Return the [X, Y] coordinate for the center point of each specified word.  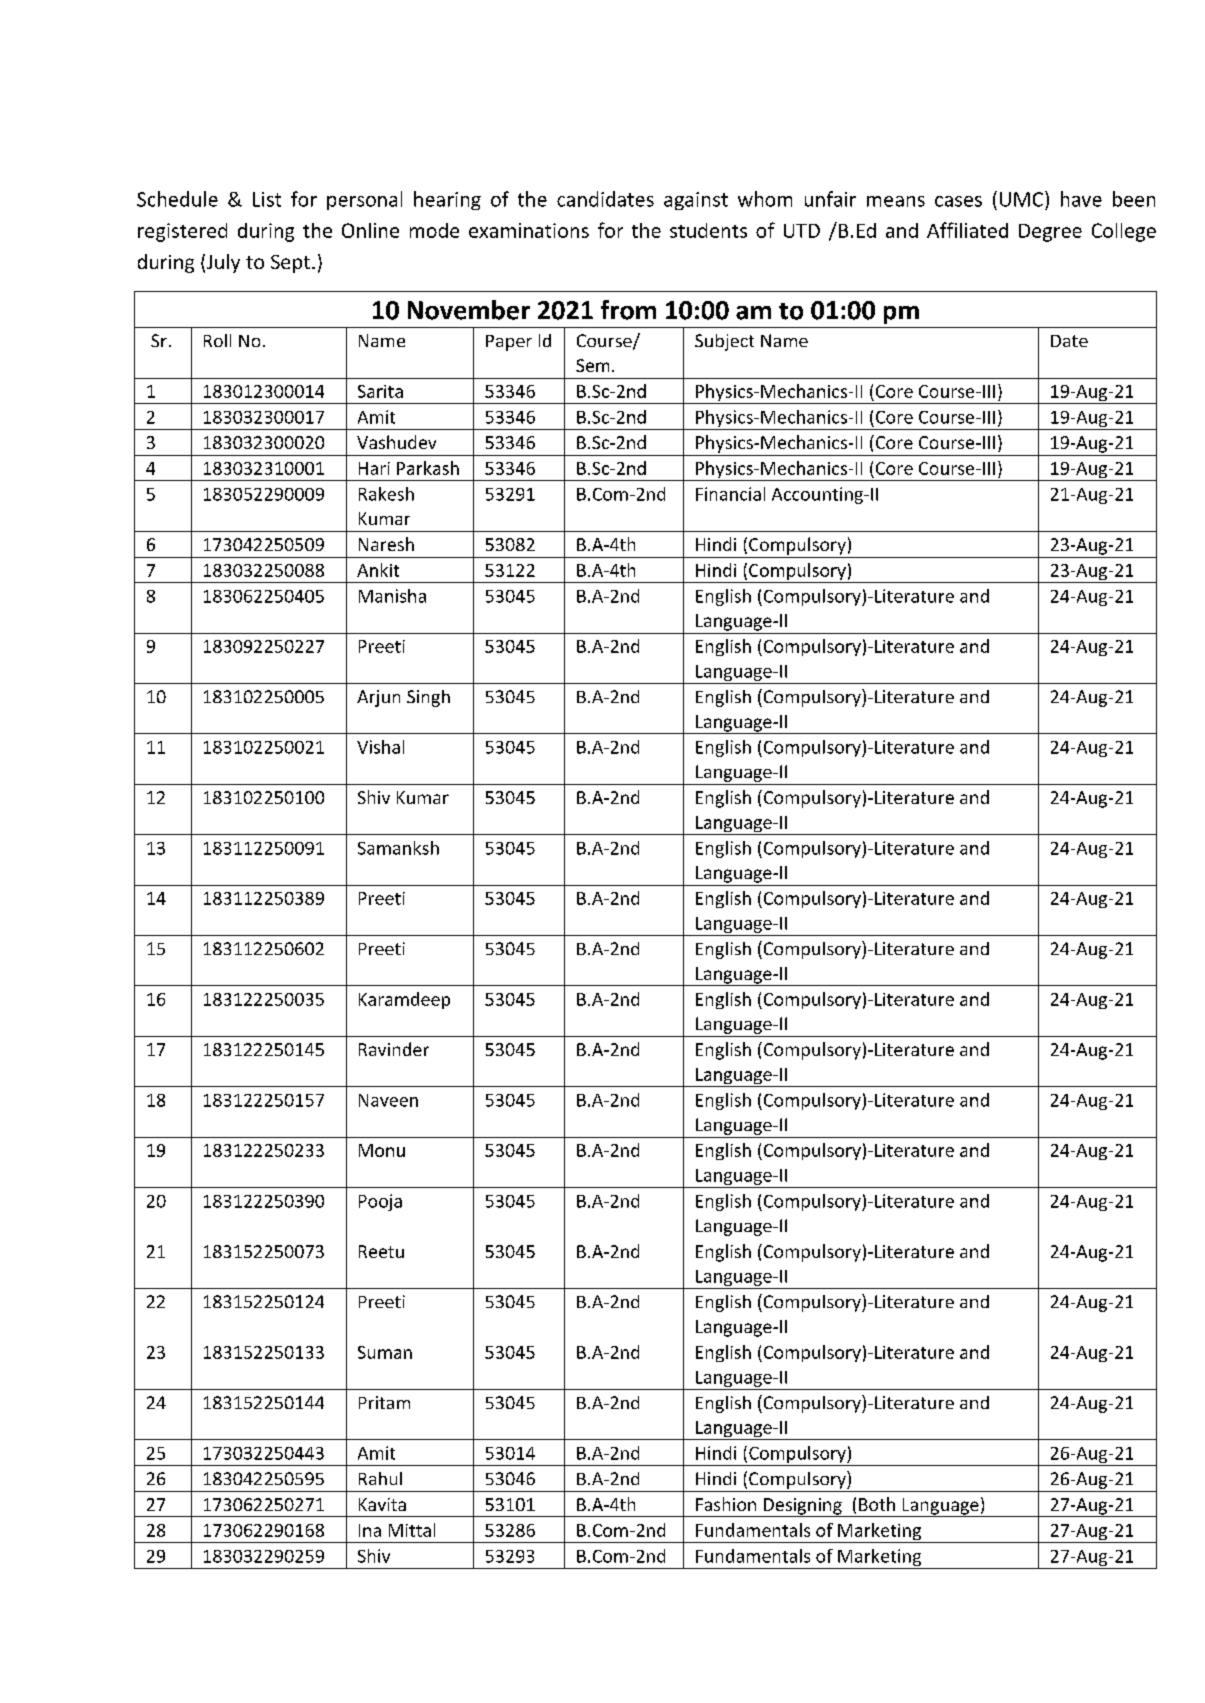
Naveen [388, 1100]
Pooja [380, 1202]
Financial [730, 494]
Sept [290, 264]
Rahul [380, 1478]
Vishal [380, 747]
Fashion [726, 1504]
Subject [724, 342]
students [708, 230]
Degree [1050, 233]
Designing [803, 1507]
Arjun [378, 698]
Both [877, 1504]
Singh [428, 698]
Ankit [378, 570]
